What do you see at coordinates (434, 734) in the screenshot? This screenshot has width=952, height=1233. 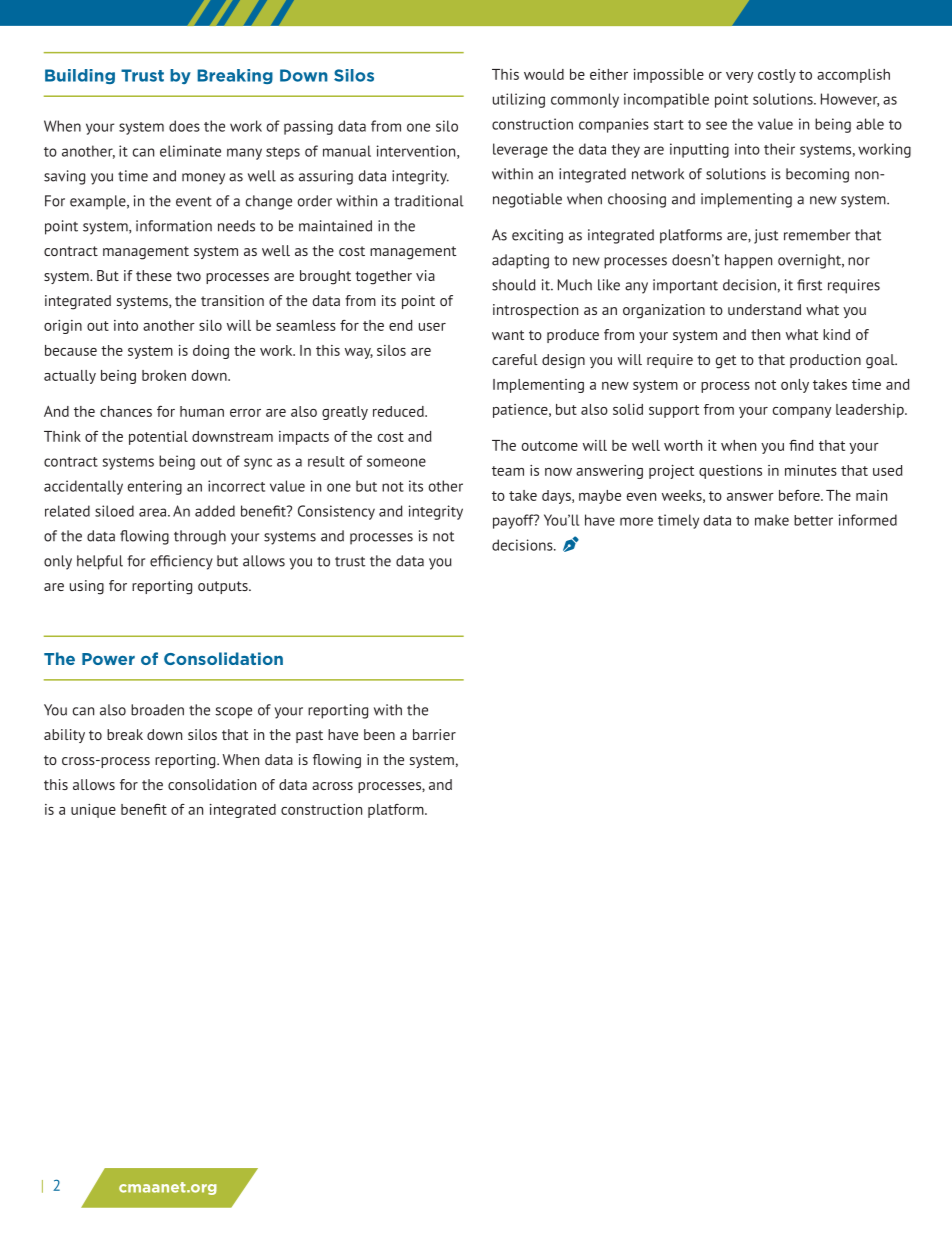 I see `barrier` at bounding box center [434, 734].
